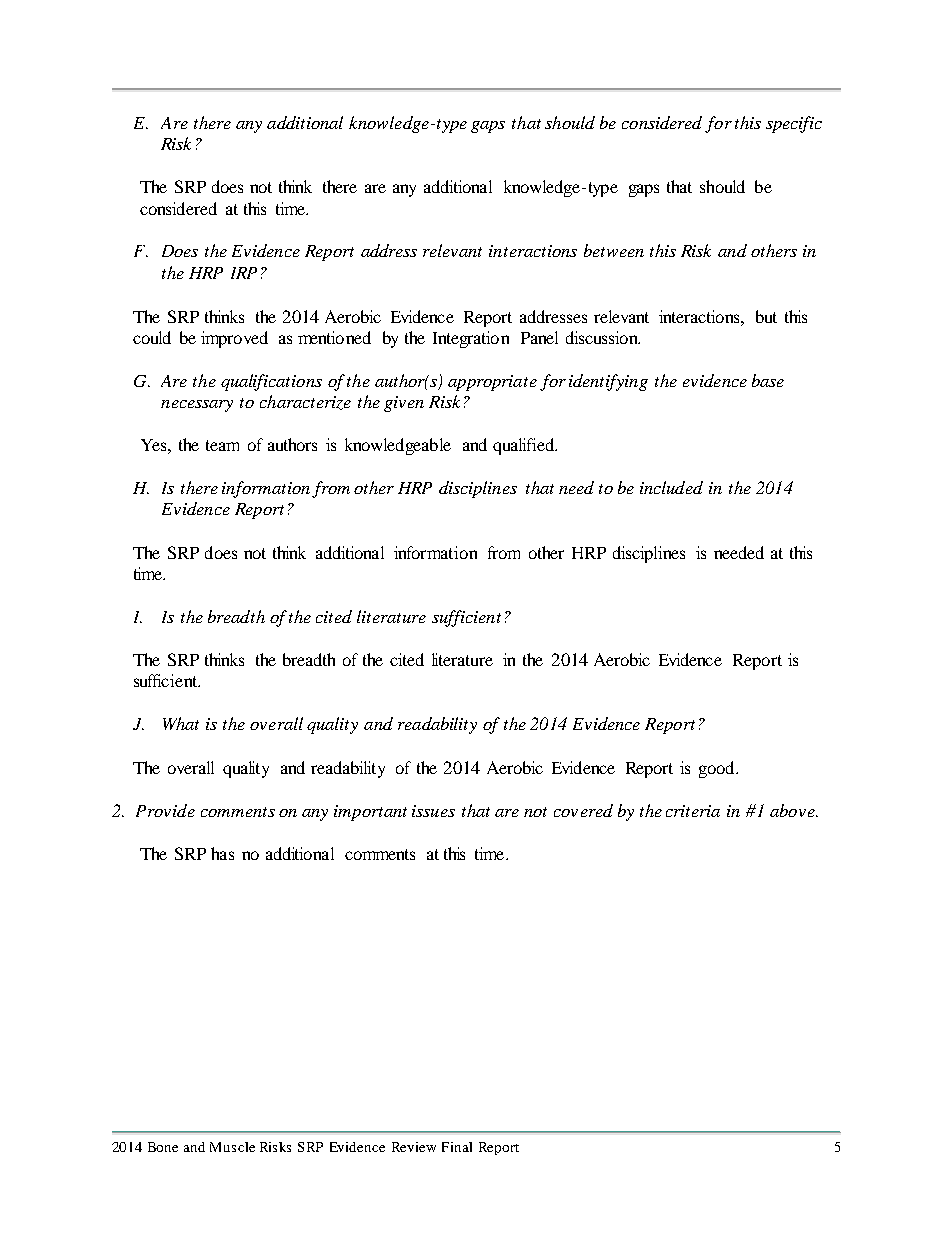 The image size is (952, 1233). What do you see at coordinates (693, 811) in the page?
I see `criteria` at bounding box center [693, 811].
